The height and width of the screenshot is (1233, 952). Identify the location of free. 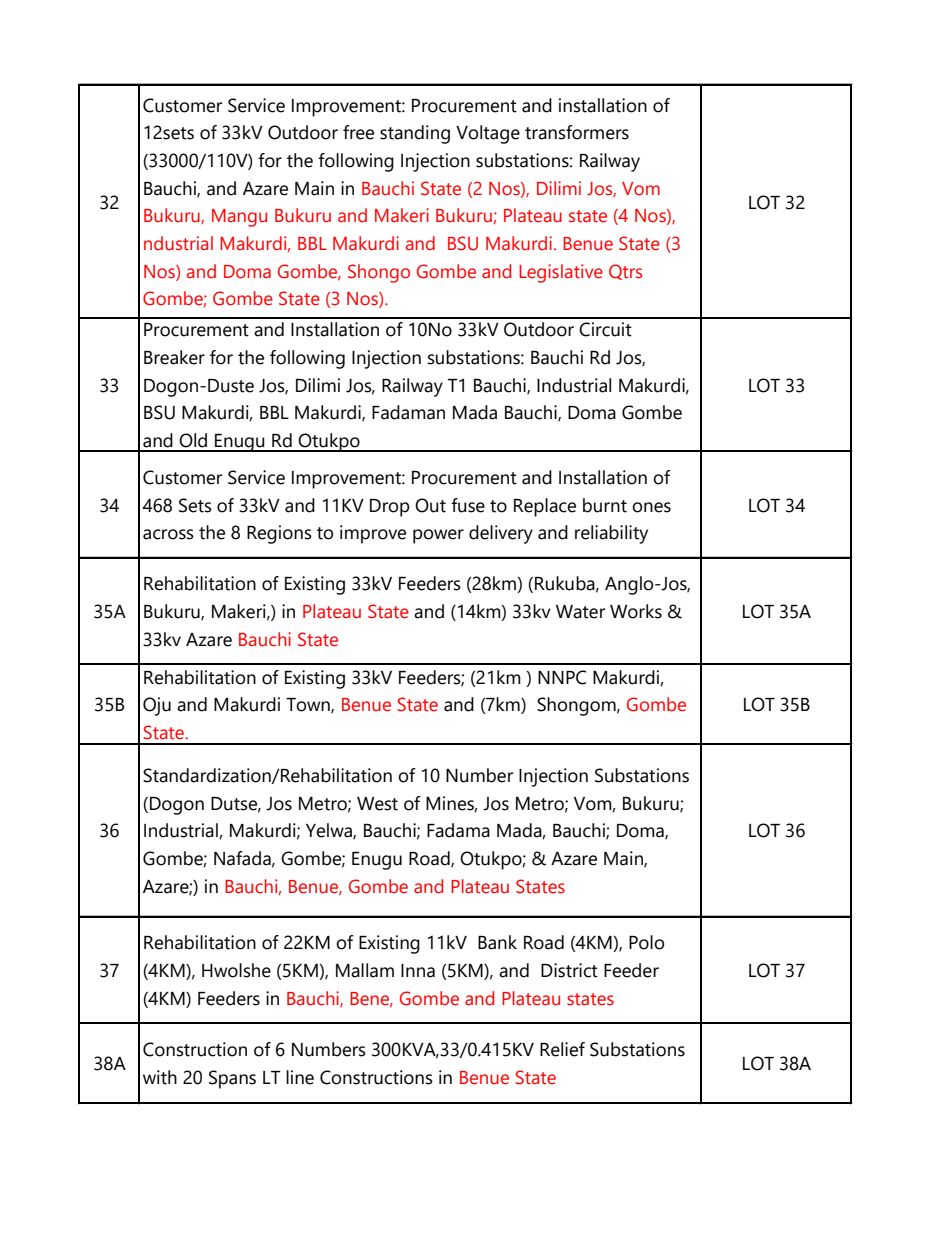
(358, 132).
